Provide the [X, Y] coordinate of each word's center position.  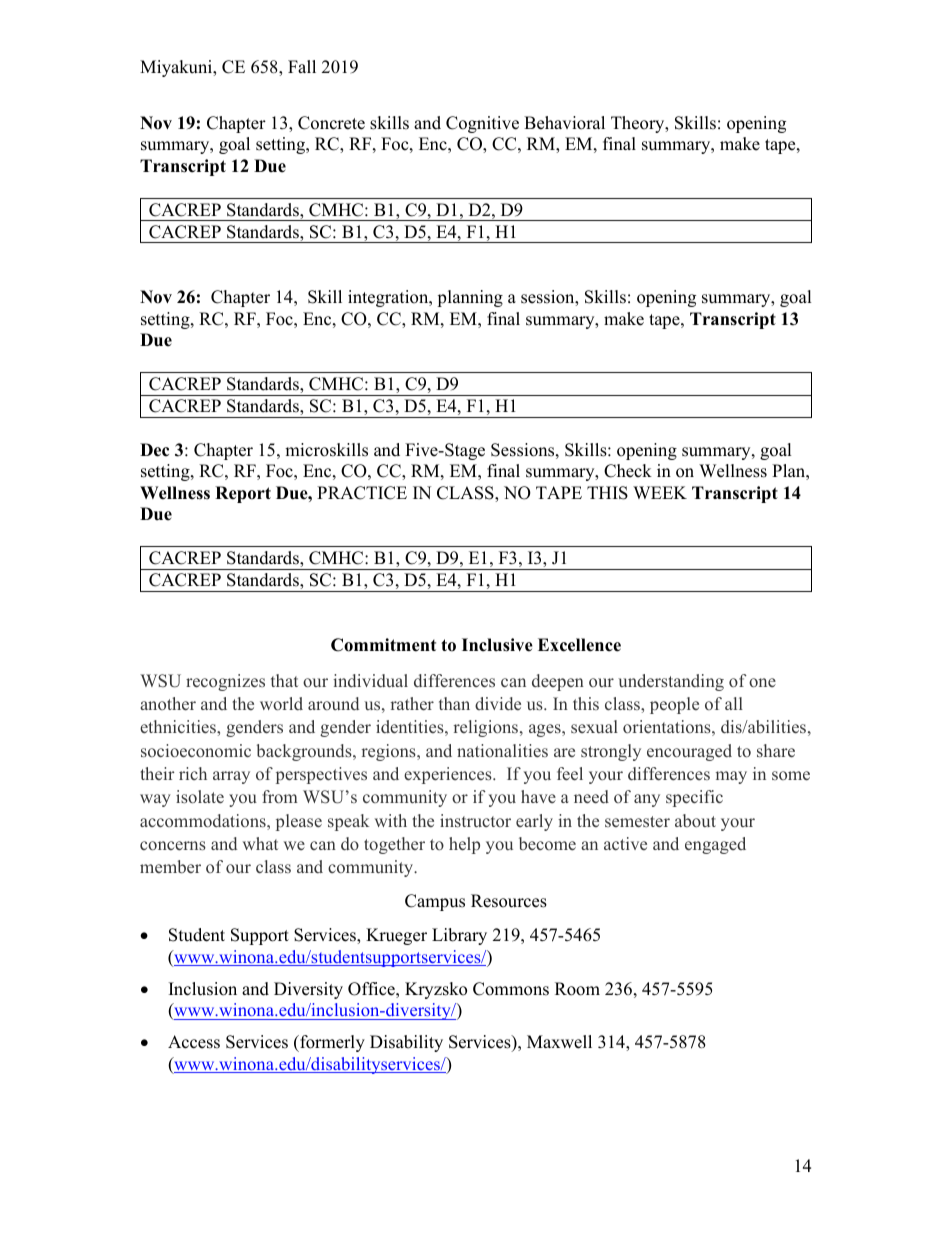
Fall [302, 66]
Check [628, 471]
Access [194, 1042]
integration [389, 298]
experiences [449, 775]
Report [243, 494]
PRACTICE [362, 493]
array [231, 777]
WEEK [660, 492]
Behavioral [564, 123]
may [731, 777]
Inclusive [497, 645]
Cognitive [482, 124]
